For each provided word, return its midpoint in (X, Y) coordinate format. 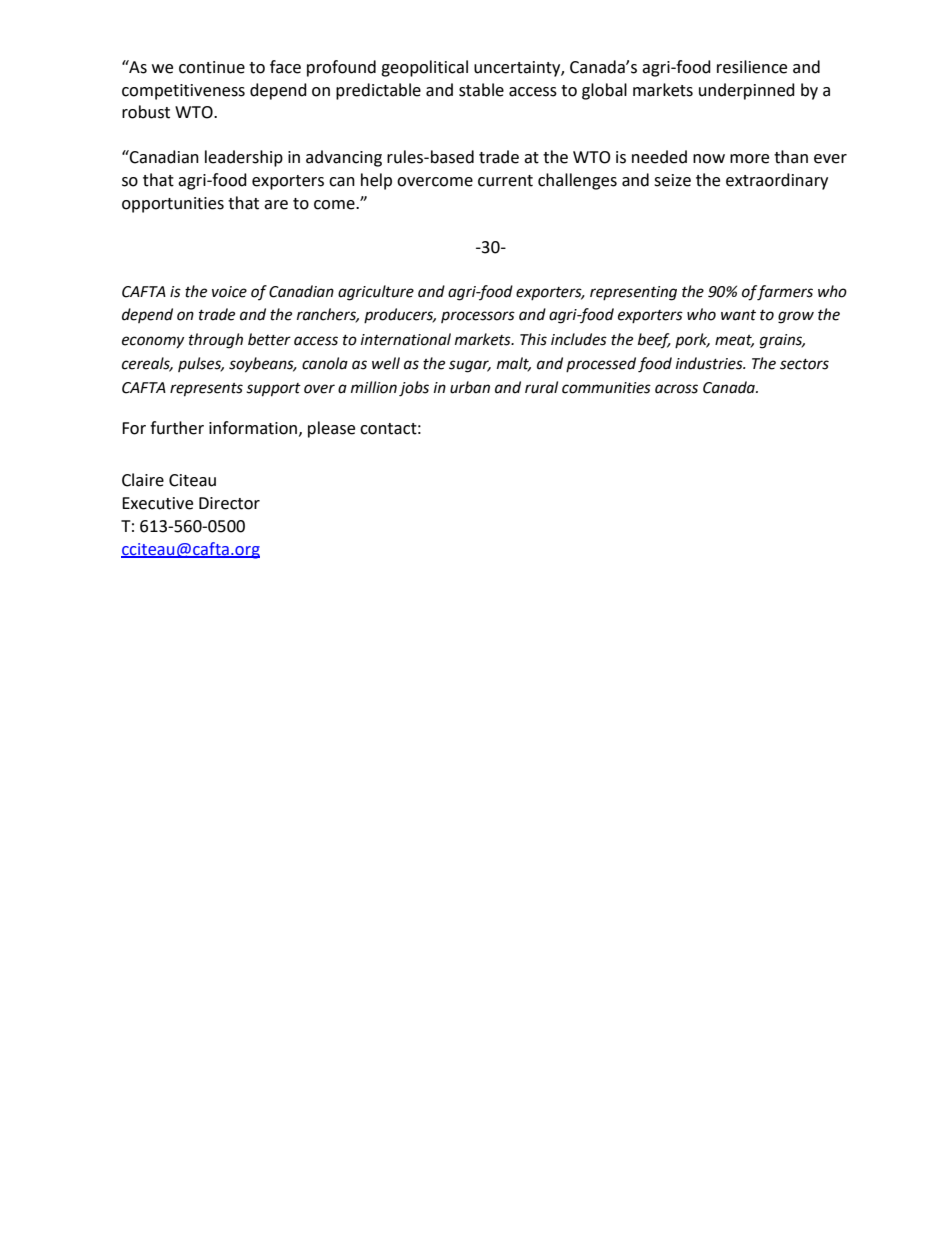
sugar (470, 366)
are (276, 205)
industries (710, 363)
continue (212, 67)
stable (481, 90)
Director (229, 503)
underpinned (747, 91)
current (505, 181)
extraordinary (777, 181)
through (216, 341)
